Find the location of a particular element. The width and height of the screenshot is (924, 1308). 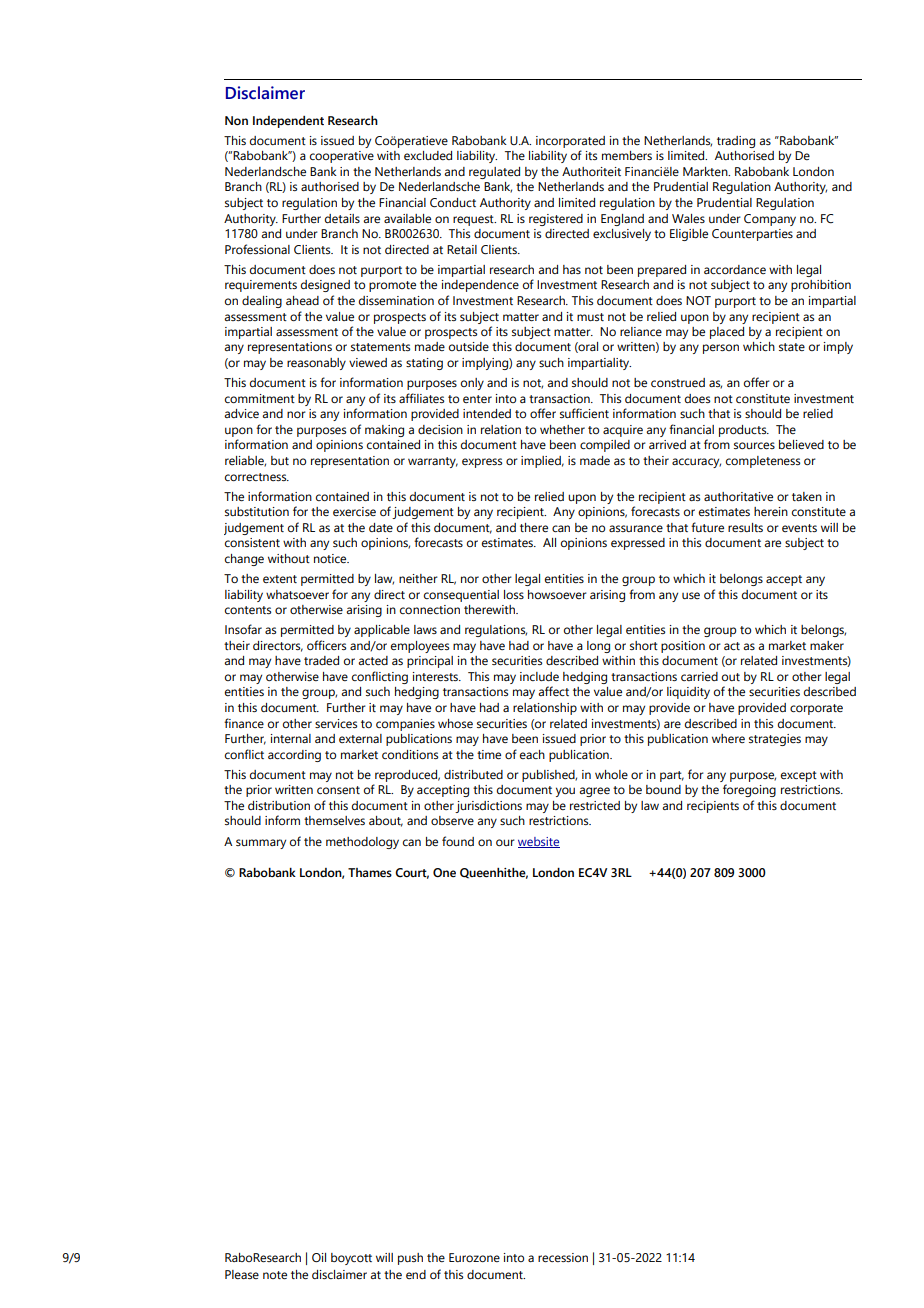

Eurozone is located at coordinates (474, 1257).
